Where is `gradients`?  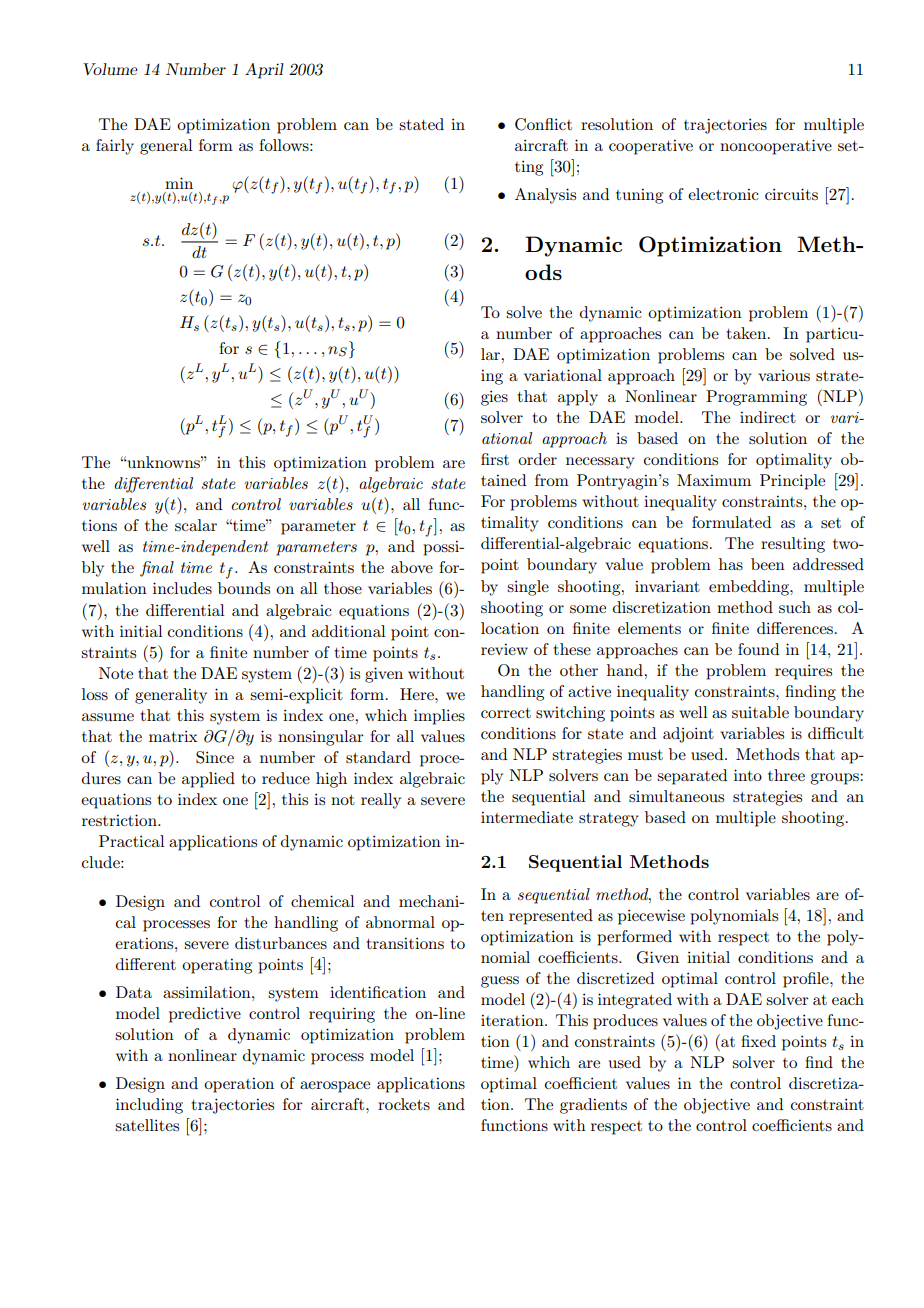
gradients is located at coordinates (593, 1106).
